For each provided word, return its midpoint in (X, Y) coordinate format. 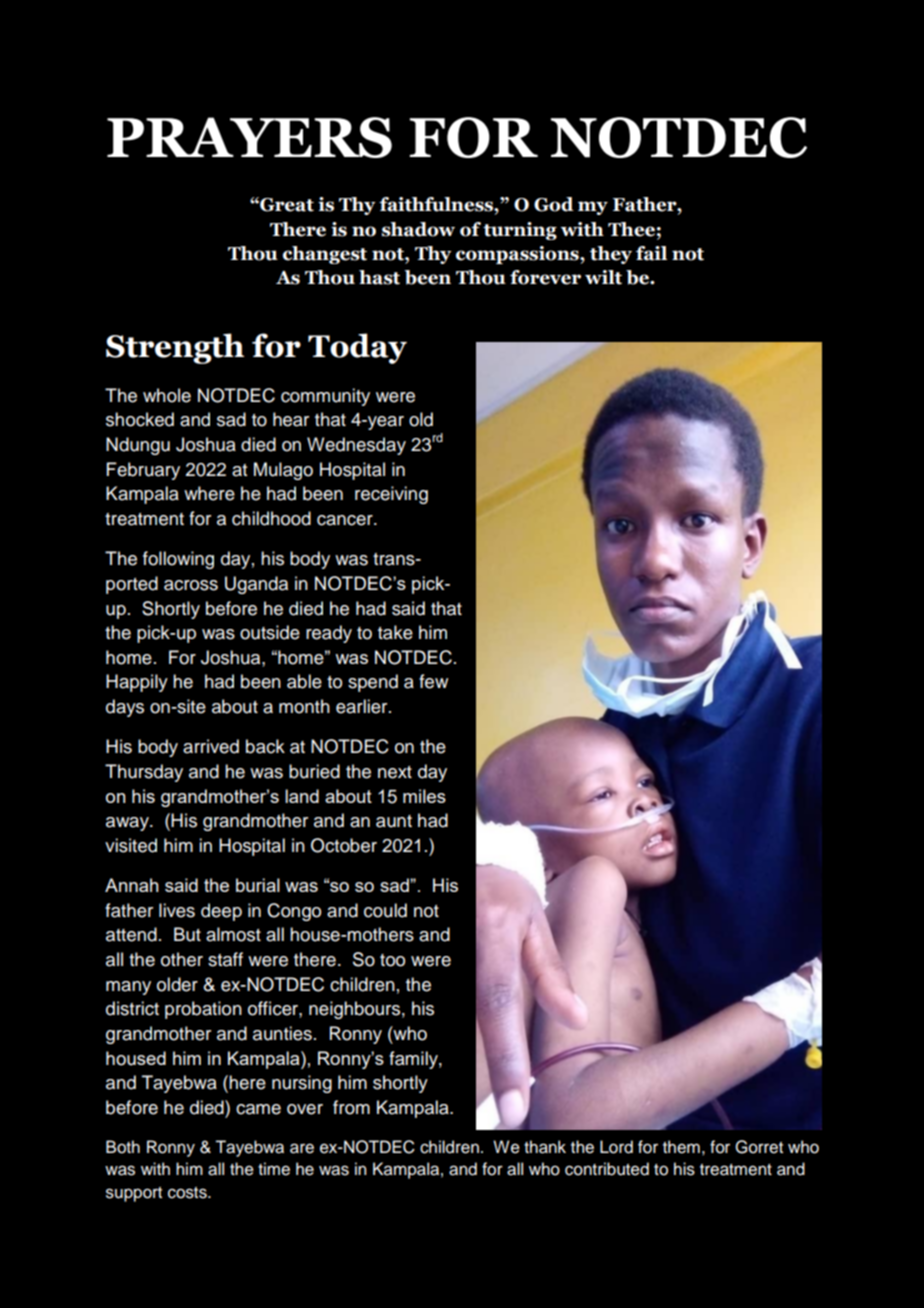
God (554, 204)
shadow (418, 229)
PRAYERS (249, 137)
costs (188, 1193)
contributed (607, 1169)
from (351, 1107)
